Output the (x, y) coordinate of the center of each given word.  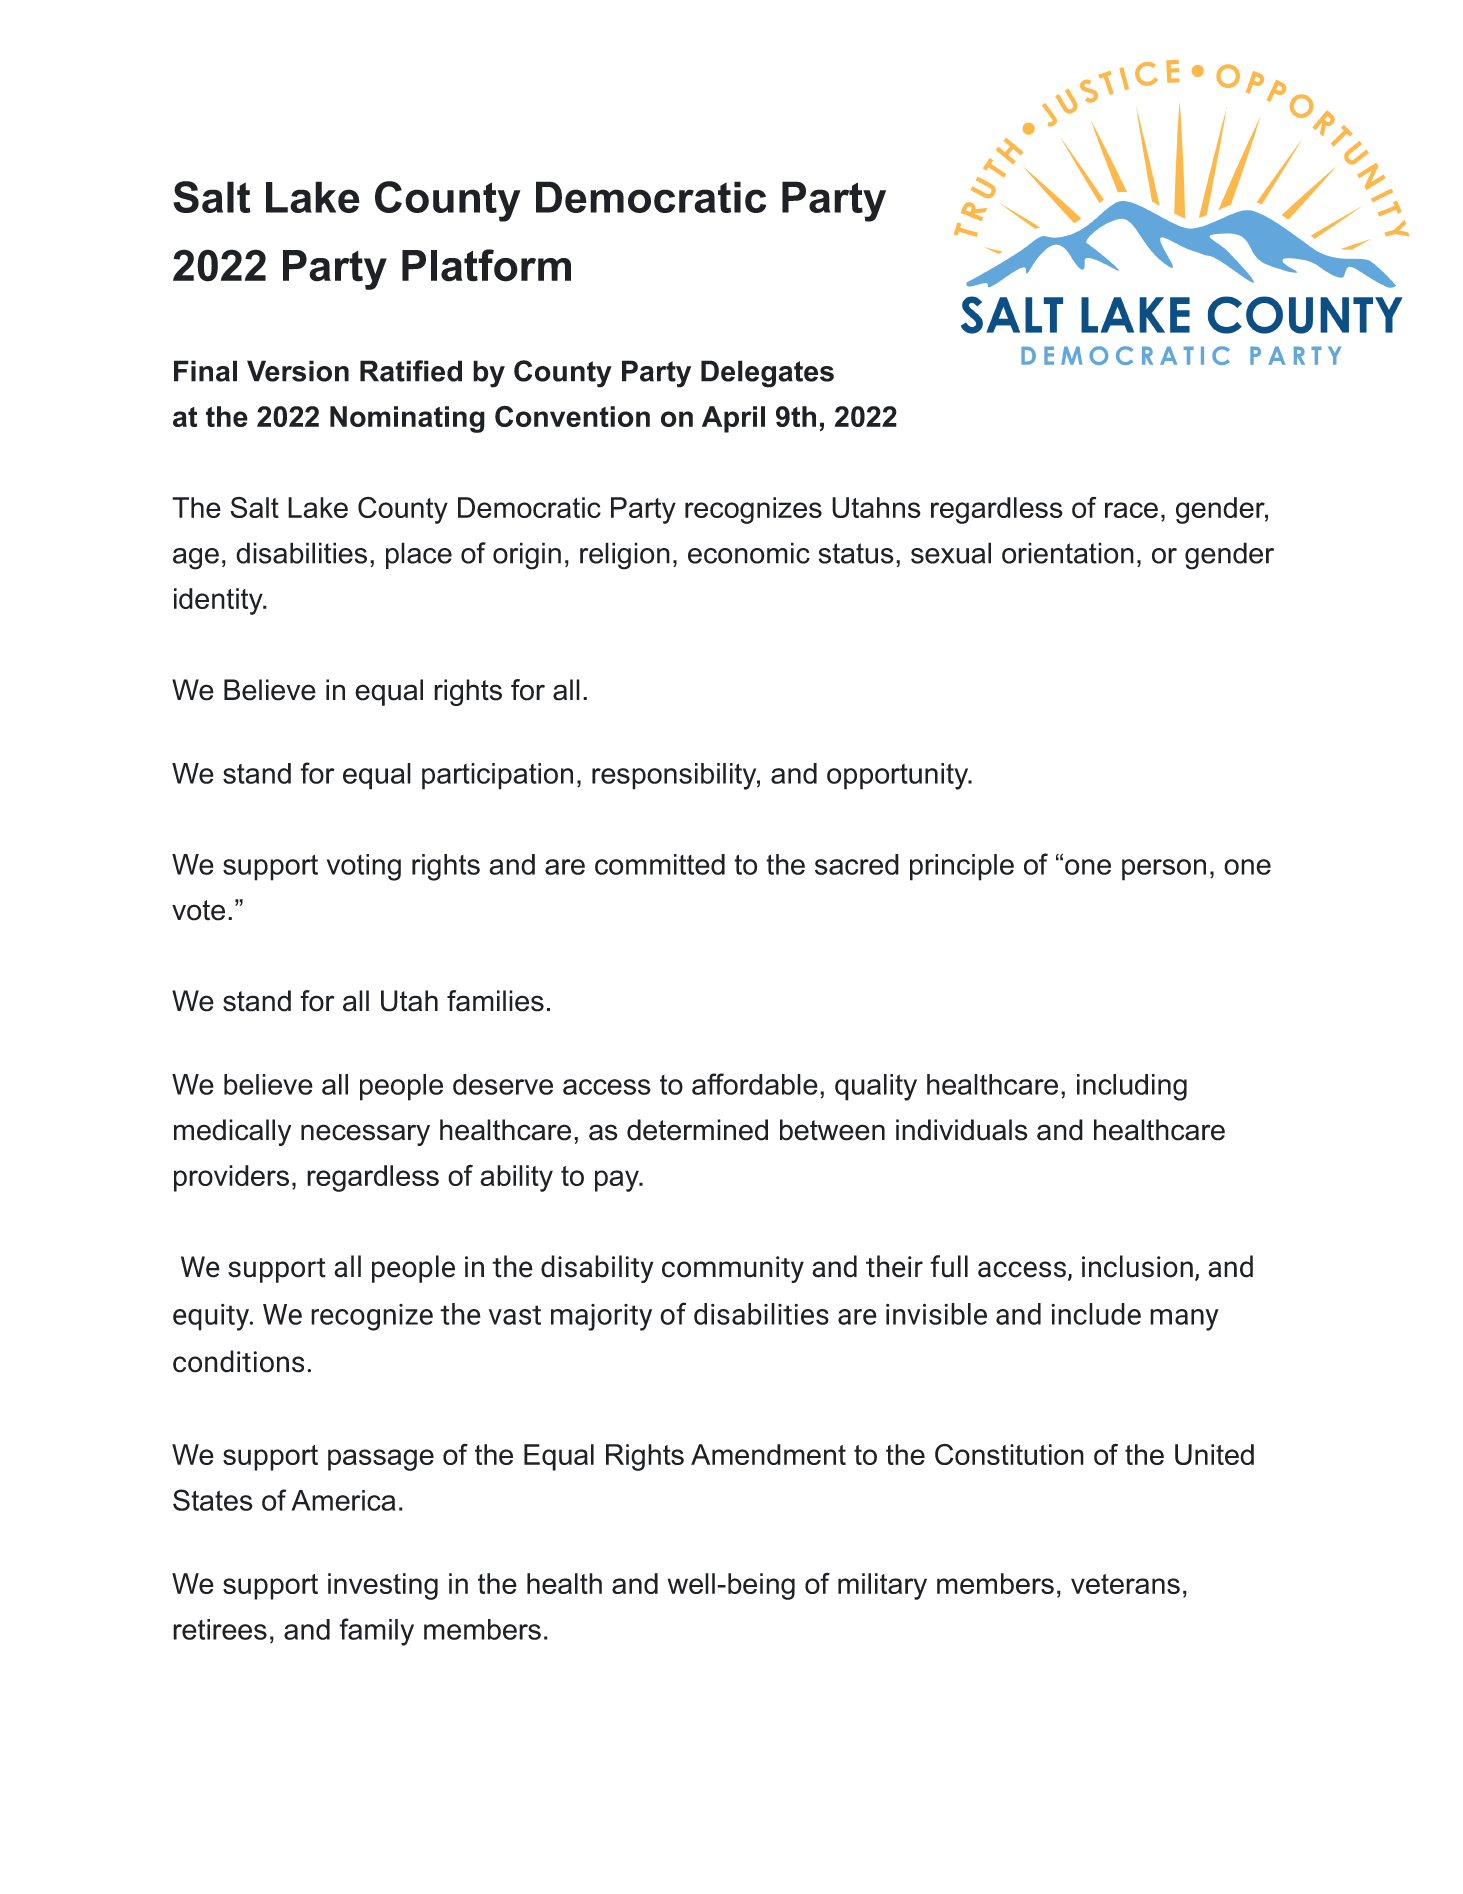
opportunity (898, 776)
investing (383, 1586)
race (1131, 510)
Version (298, 371)
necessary (365, 1135)
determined (697, 1130)
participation (497, 776)
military (882, 1586)
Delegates (767, 374)
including (1132, 1087)
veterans (1125, 1584)
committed (660, 864)
